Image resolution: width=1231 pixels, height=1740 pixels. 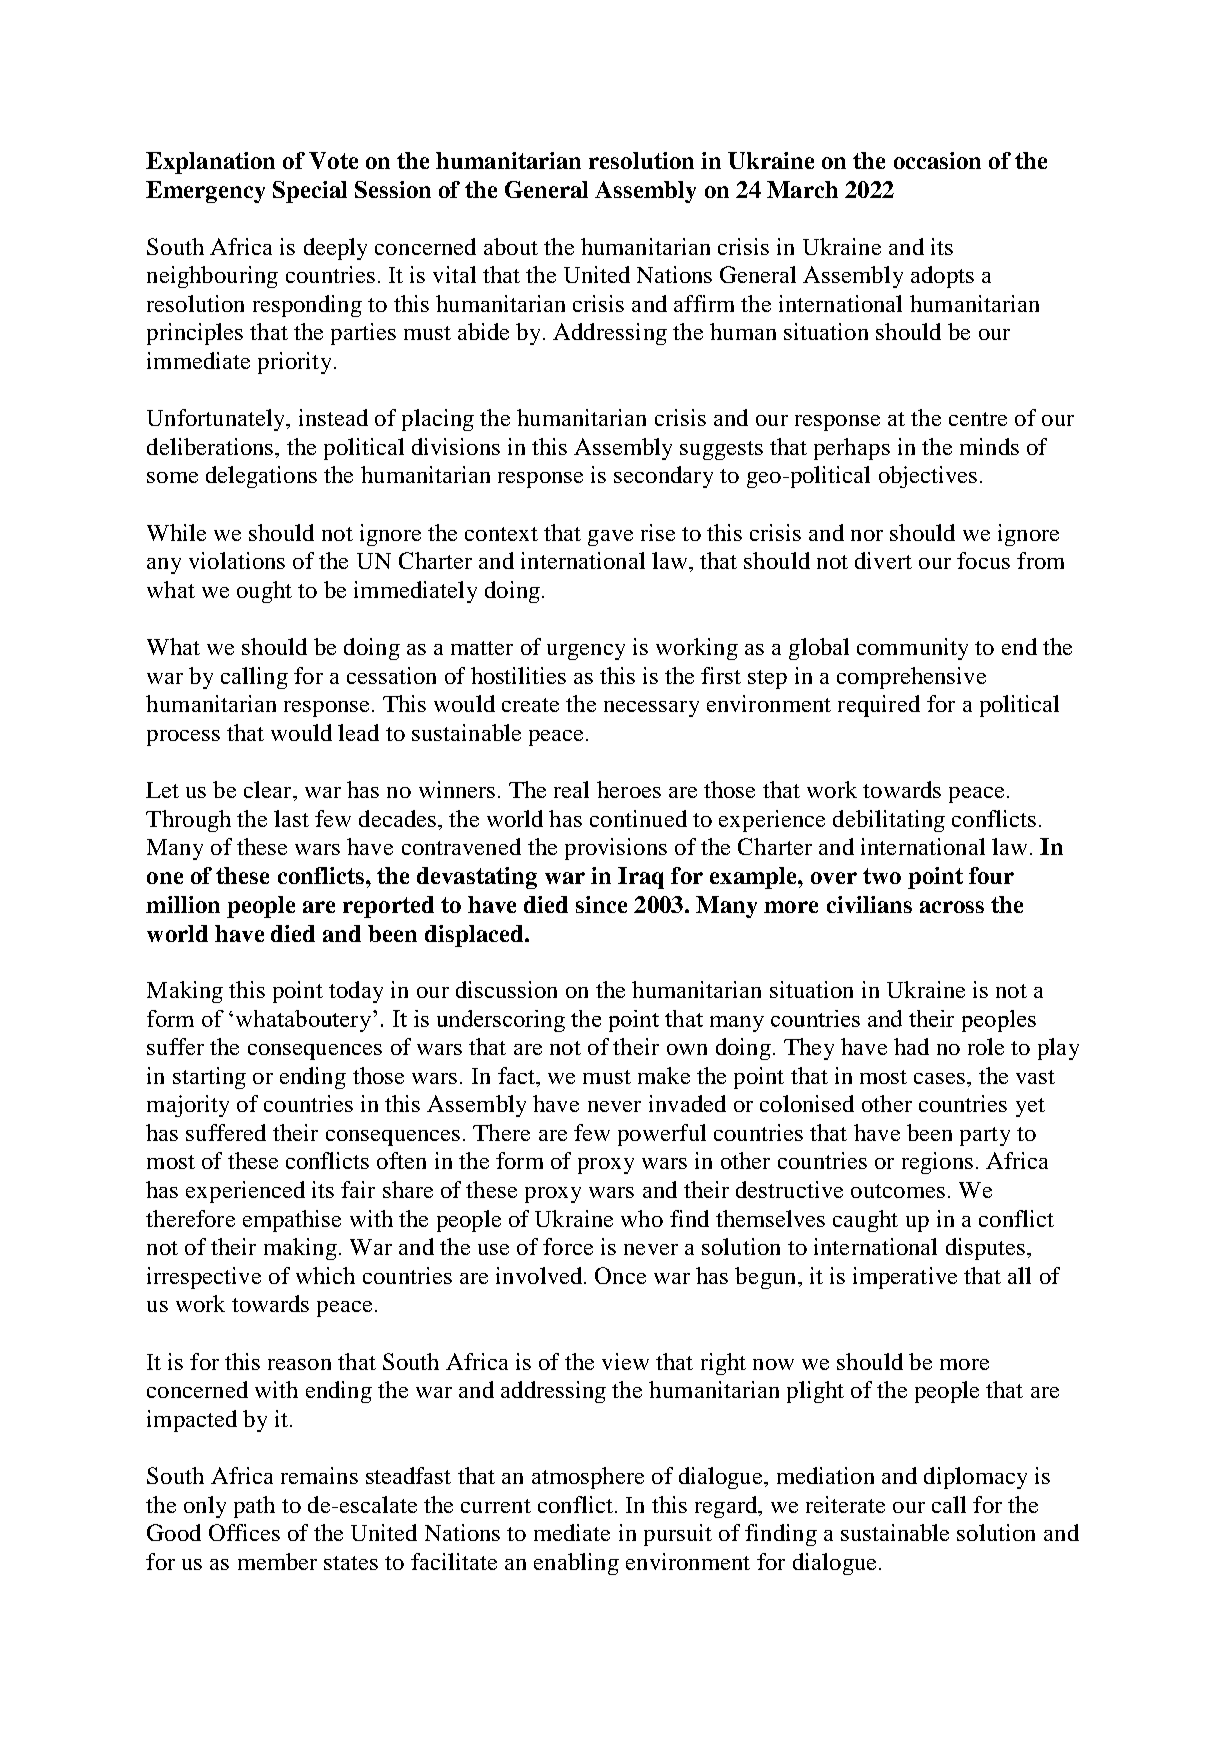 What do you see at coordinates (912, 649) in the page?
I see `community` at bounding box center [912, 649].
